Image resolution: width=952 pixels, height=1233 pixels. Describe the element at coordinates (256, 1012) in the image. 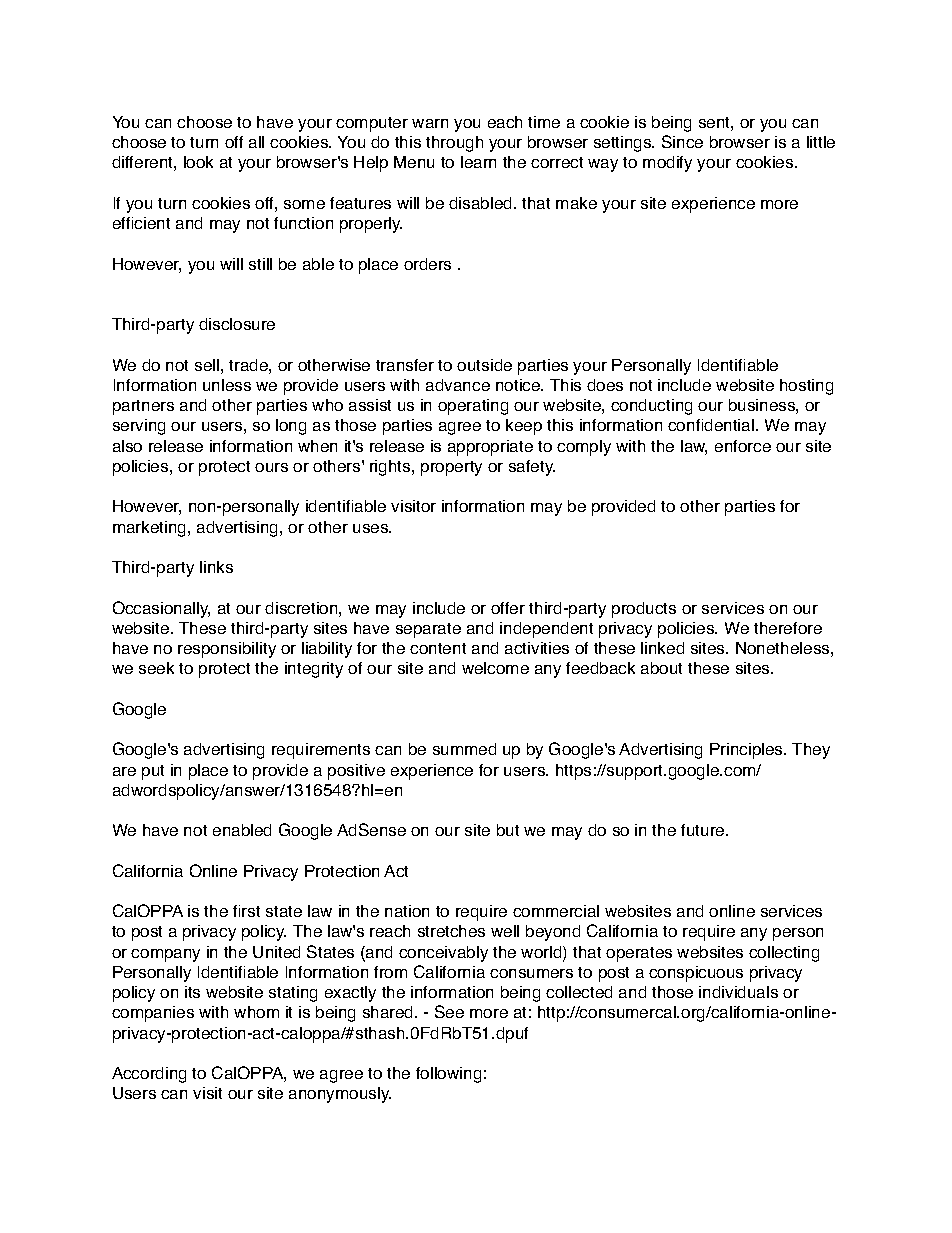

I see `whom` at that location.
